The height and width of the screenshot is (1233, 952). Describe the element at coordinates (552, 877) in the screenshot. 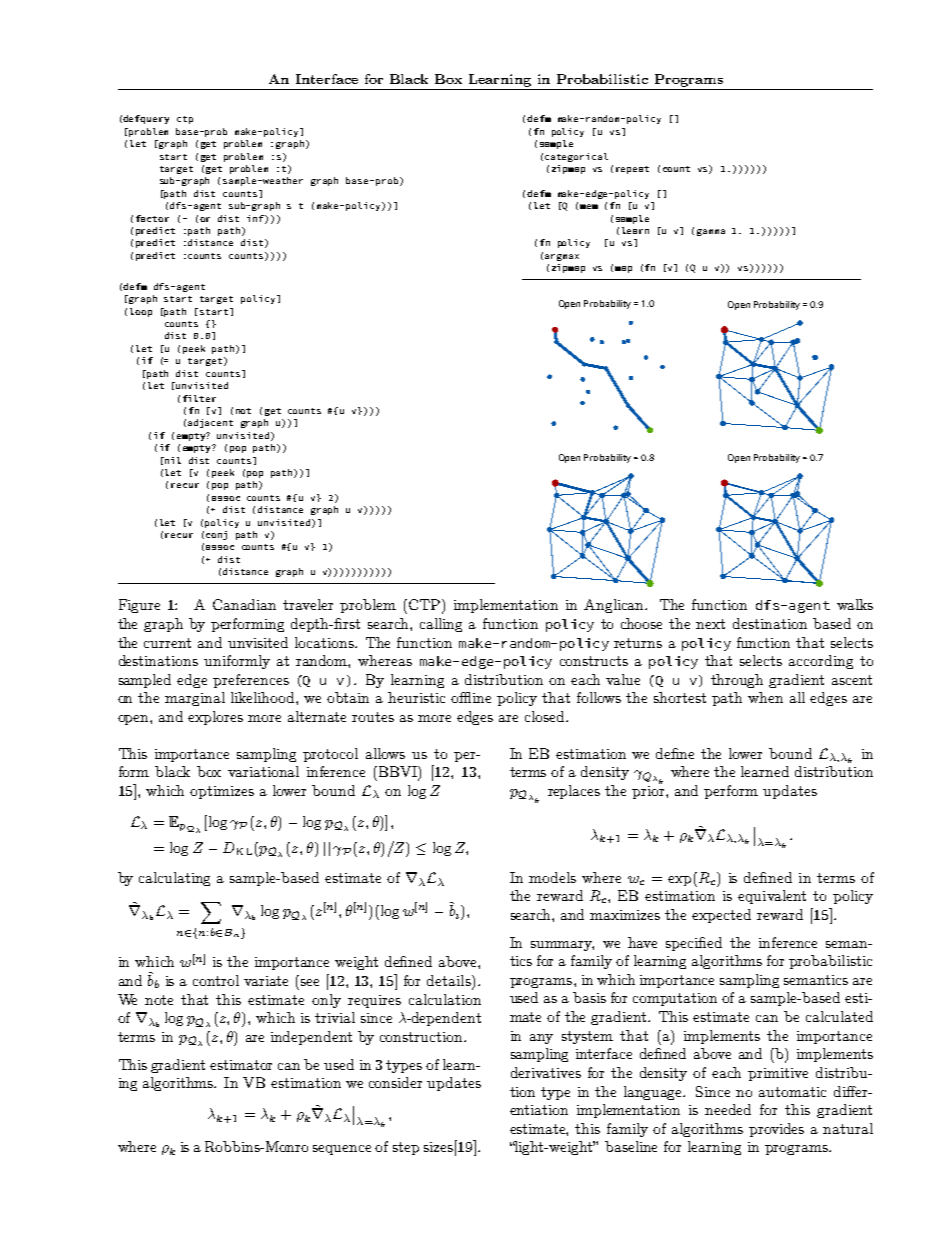

I see `models` at that location.
